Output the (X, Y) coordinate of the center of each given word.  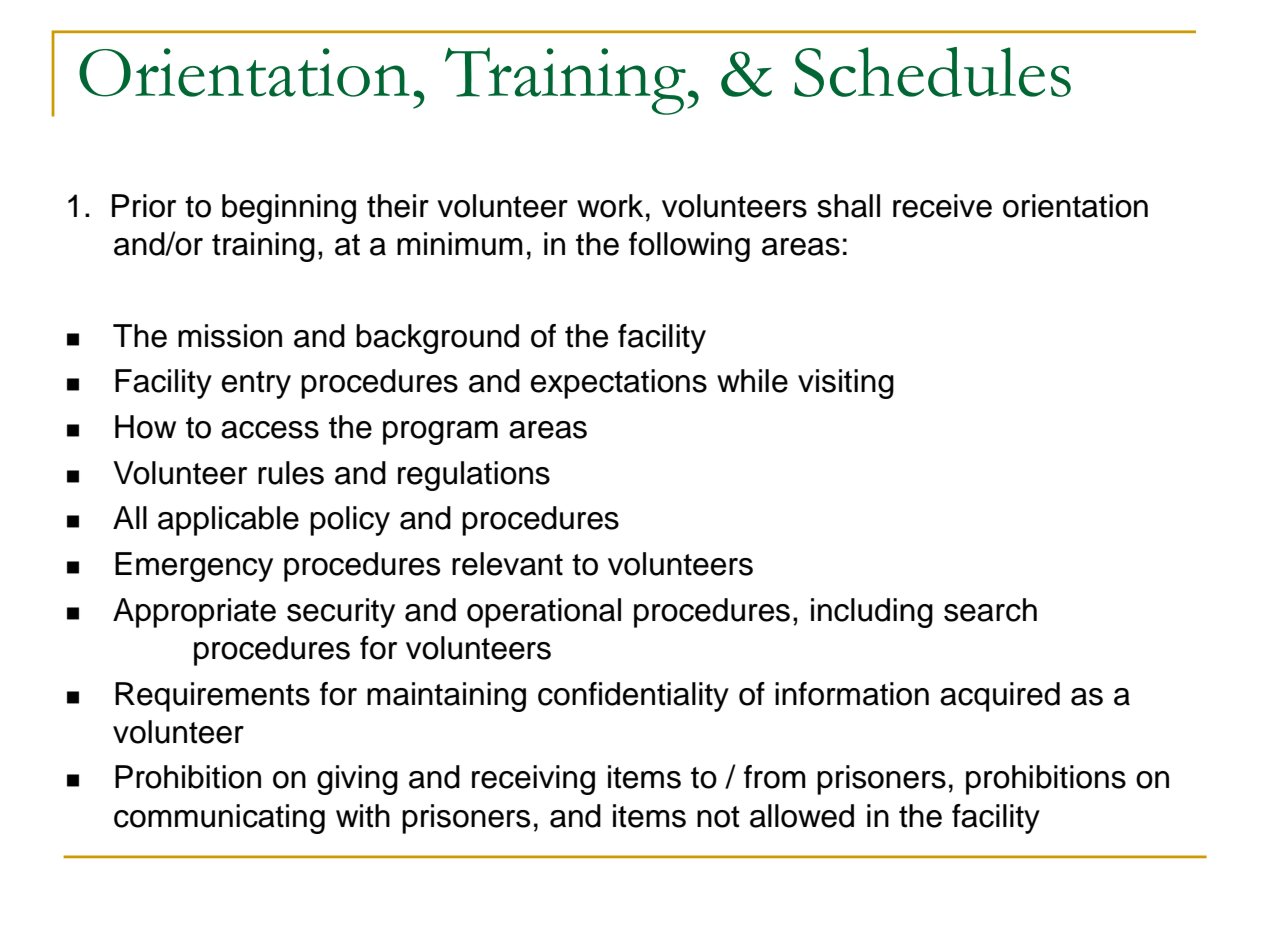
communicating (219, 819)
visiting (846, 384)
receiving (533, 780)
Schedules (932, 72)
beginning (289, 209)
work (610, 206)
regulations (474, 476)
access (270, 430)
